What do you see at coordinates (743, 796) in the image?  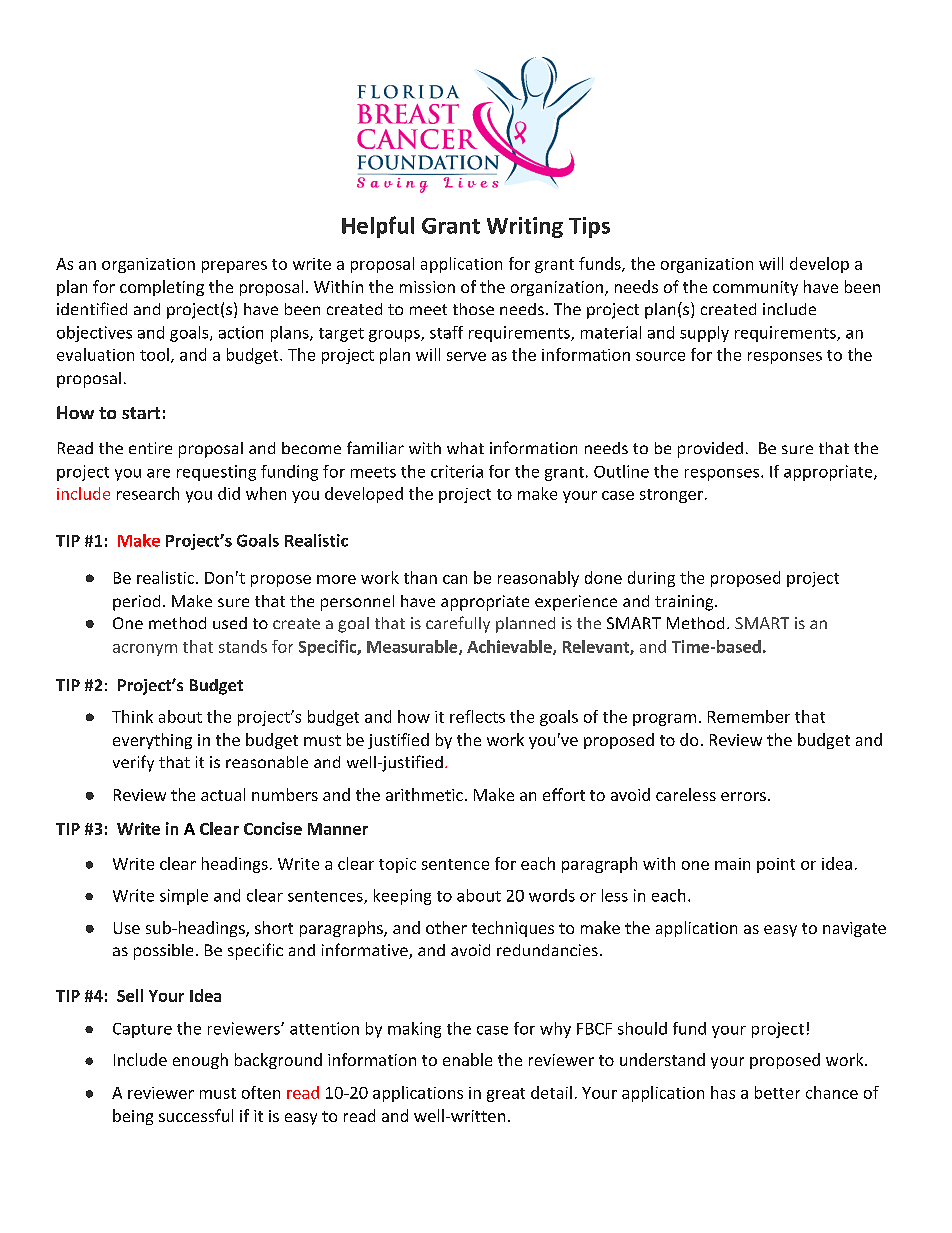 I see `errors` at bounding box center [743, 796].
